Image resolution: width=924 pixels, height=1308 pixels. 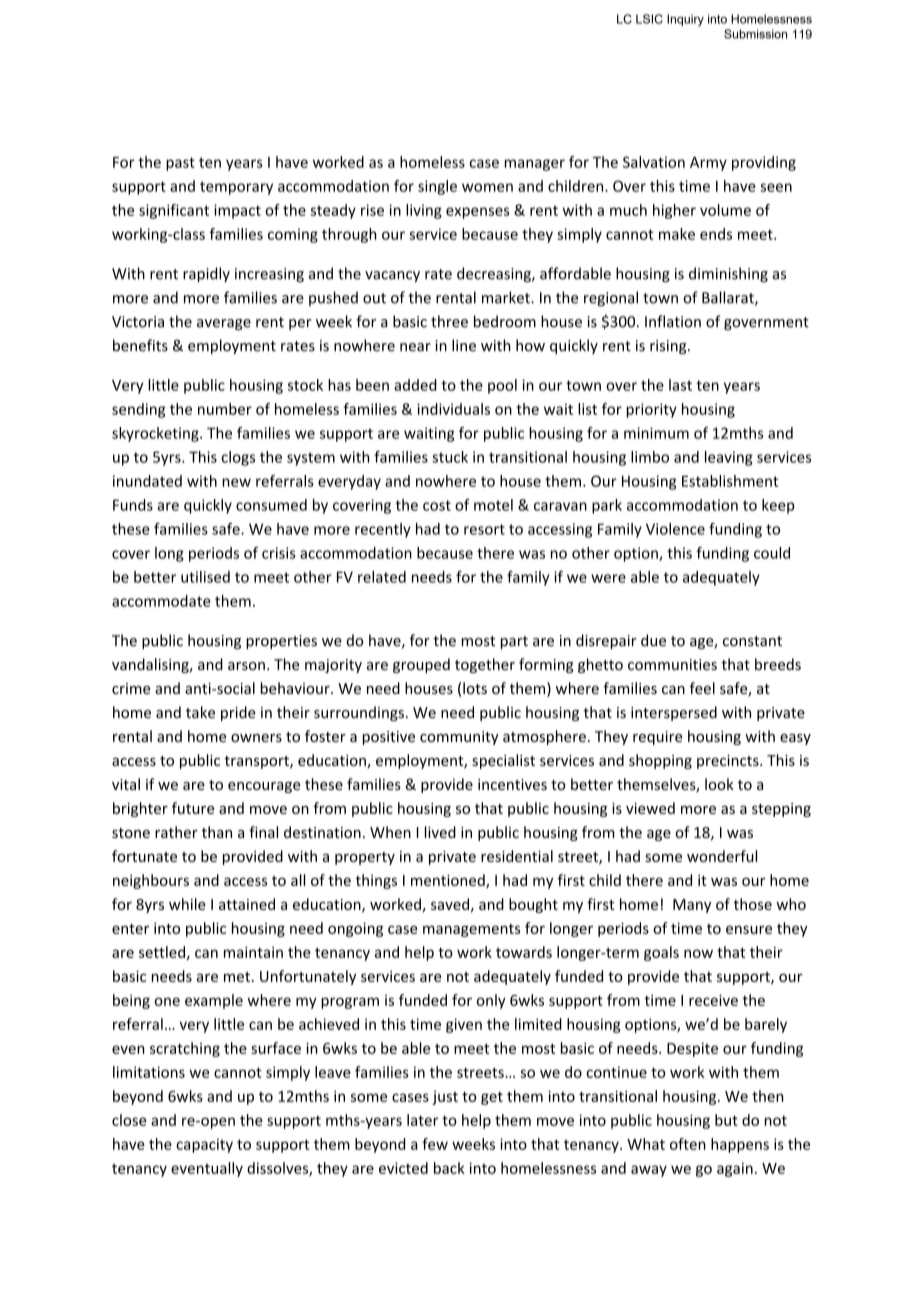 I want to click on manager, so click(x=535, y=165).
